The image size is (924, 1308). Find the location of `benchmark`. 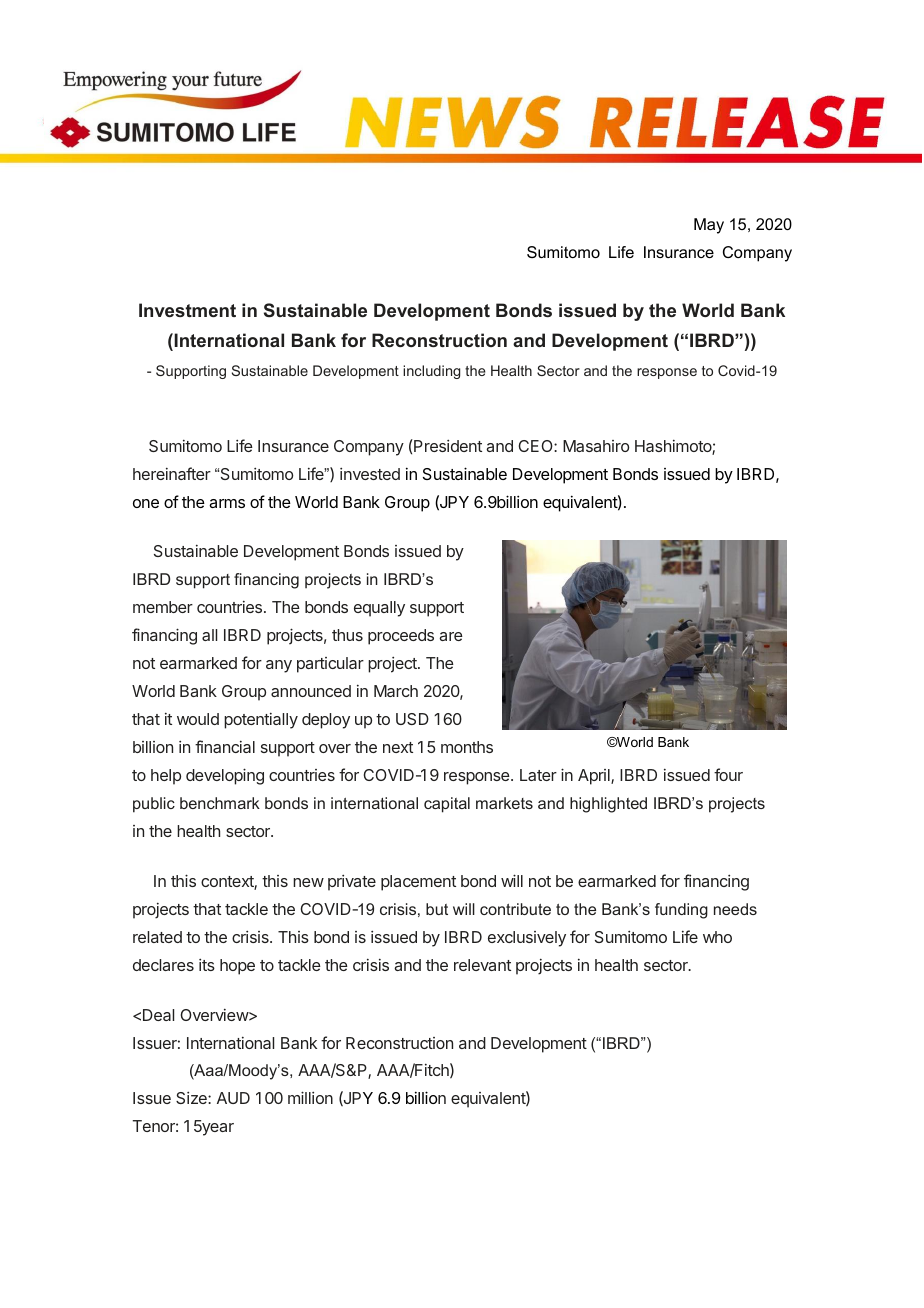

benchmark is located at coordinates (220, 803).
